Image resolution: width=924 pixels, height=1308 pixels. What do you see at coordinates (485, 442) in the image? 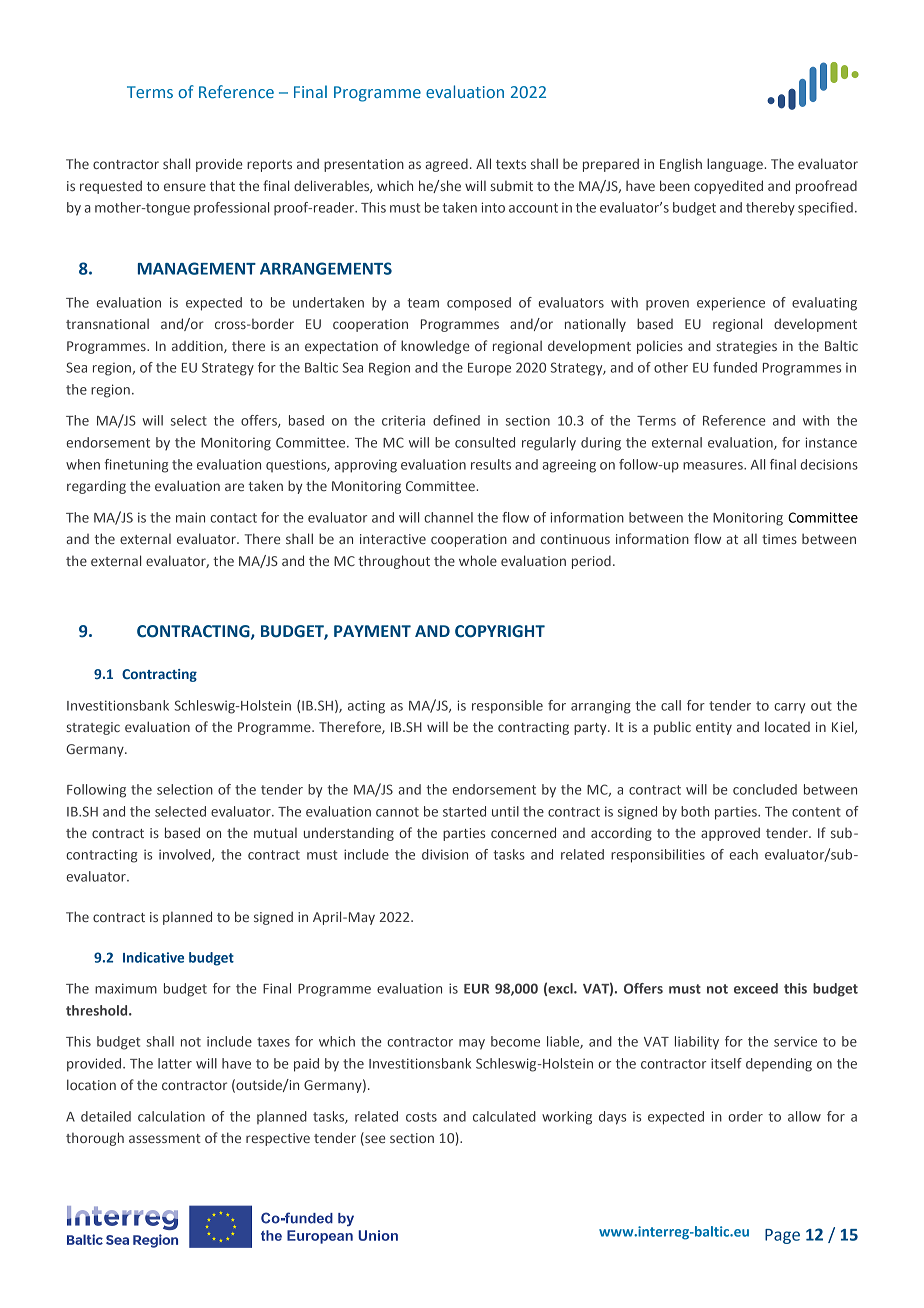
I see `consulted` at bounding box center [485, 442].
